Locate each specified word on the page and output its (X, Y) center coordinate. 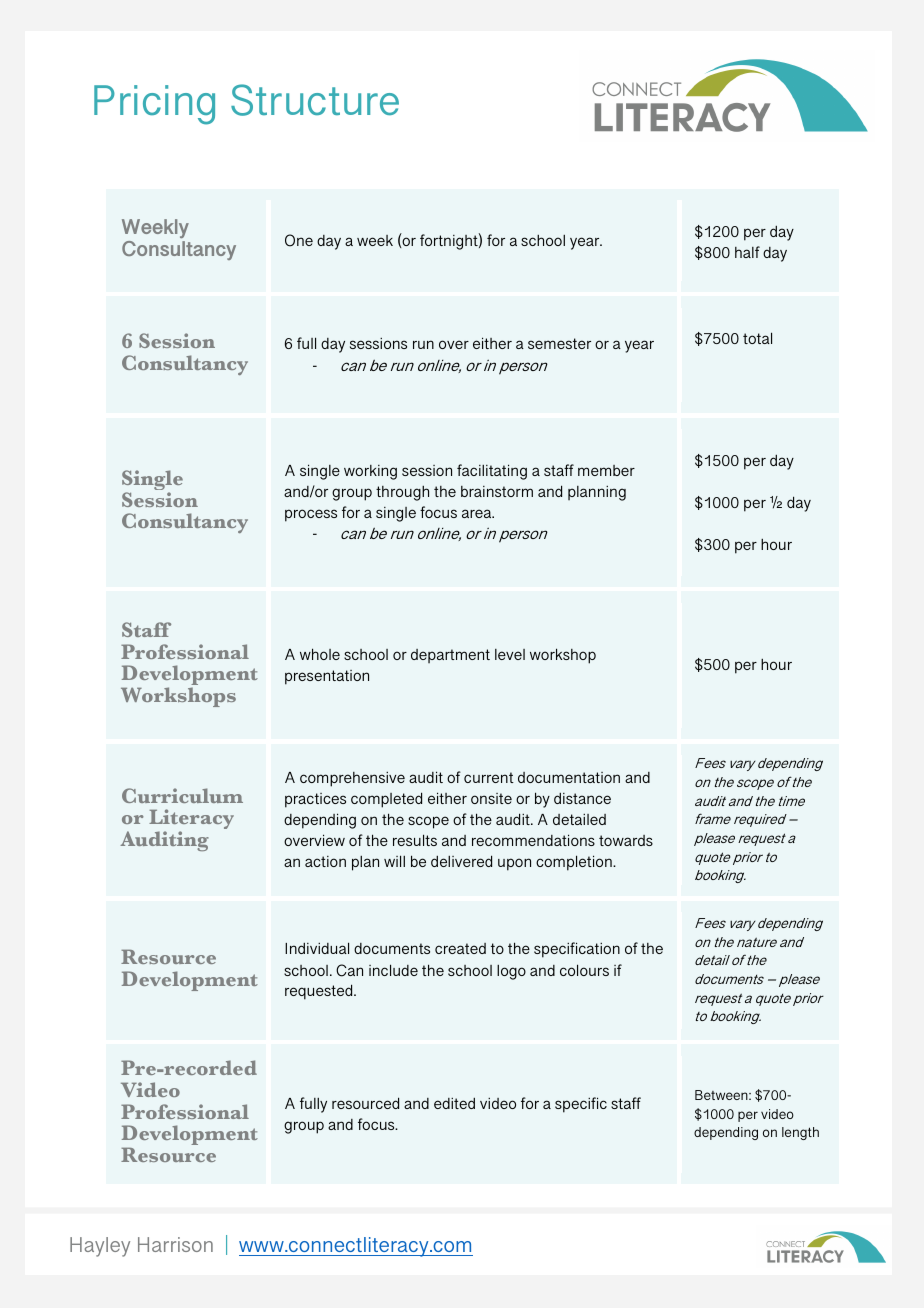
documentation (569, 777)
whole (320, 654)
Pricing (154, 105)
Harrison (175, 1244)
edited (454, 1103)
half (747, 252)
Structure (315, 100)
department (450, 656)
